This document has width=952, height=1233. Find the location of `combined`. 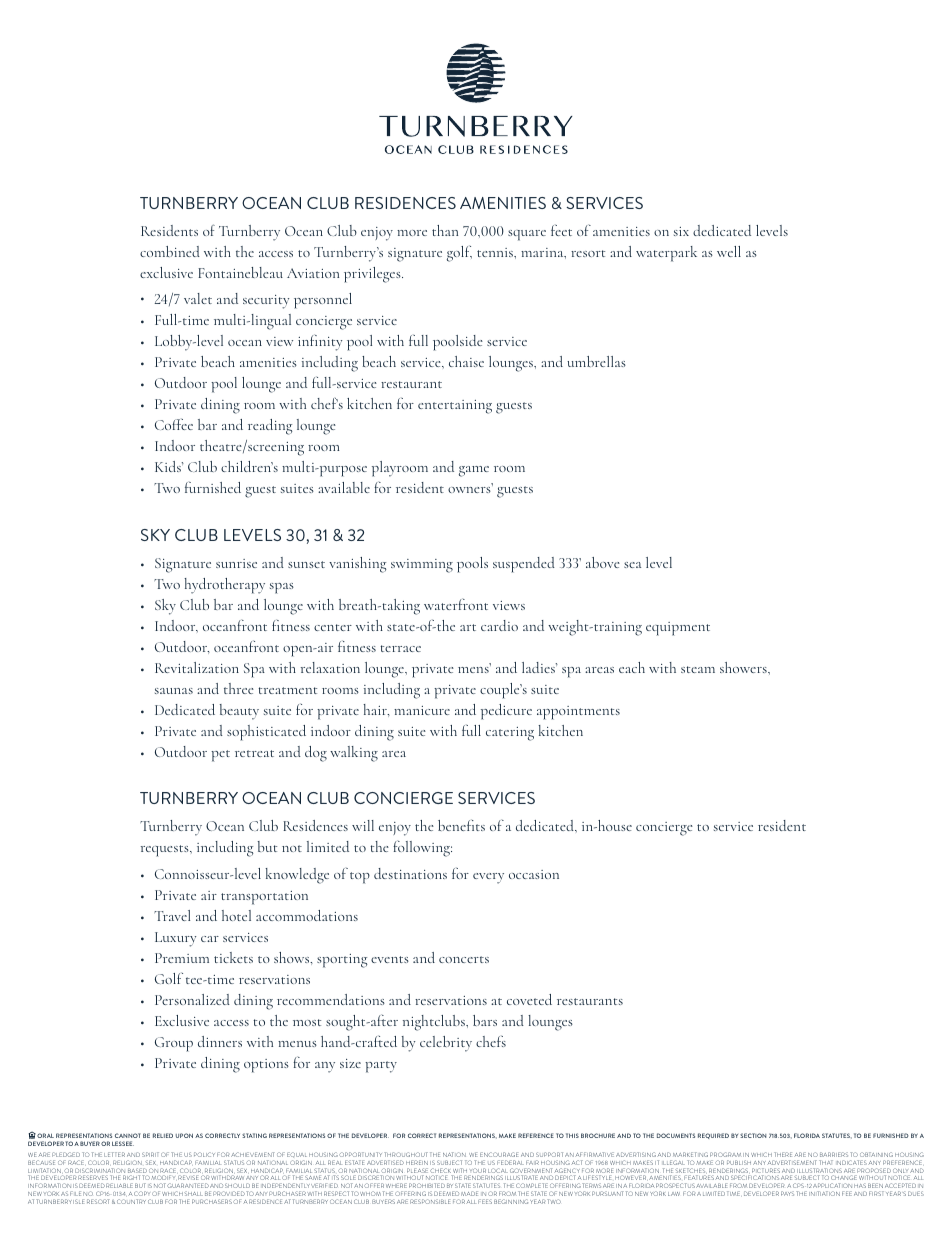

combined is located at coordinates (170, 251).
